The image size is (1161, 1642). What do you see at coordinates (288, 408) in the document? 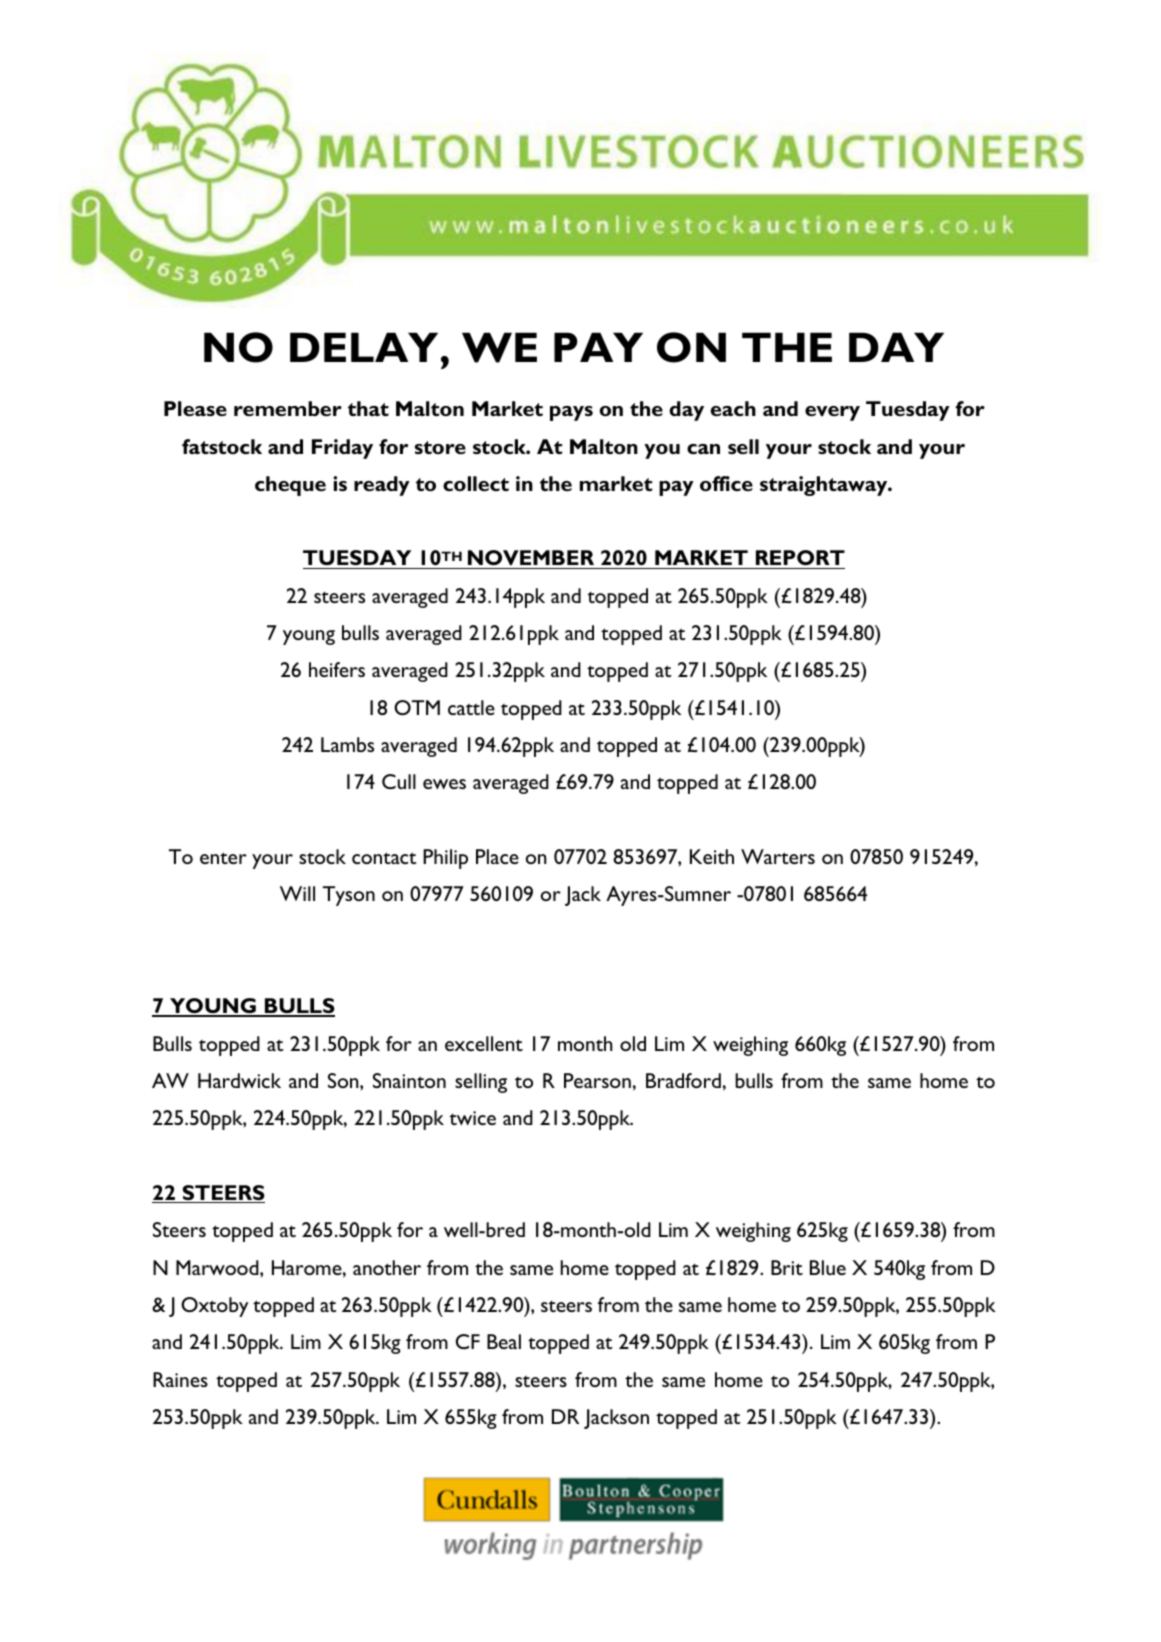
I see `remember` at bounding box center [288, 408].
